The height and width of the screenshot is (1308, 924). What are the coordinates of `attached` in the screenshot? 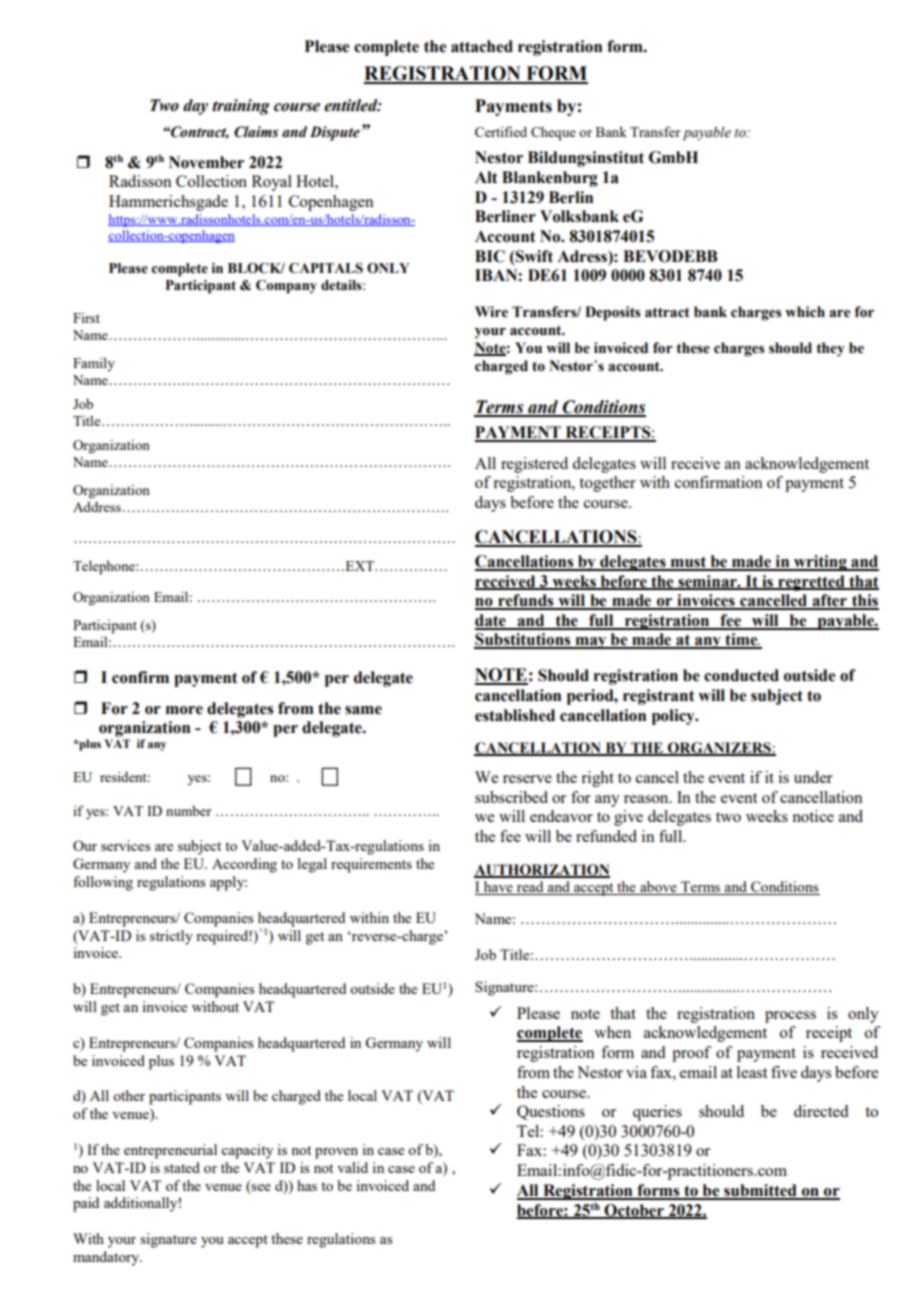 It's located at (482, 46).
